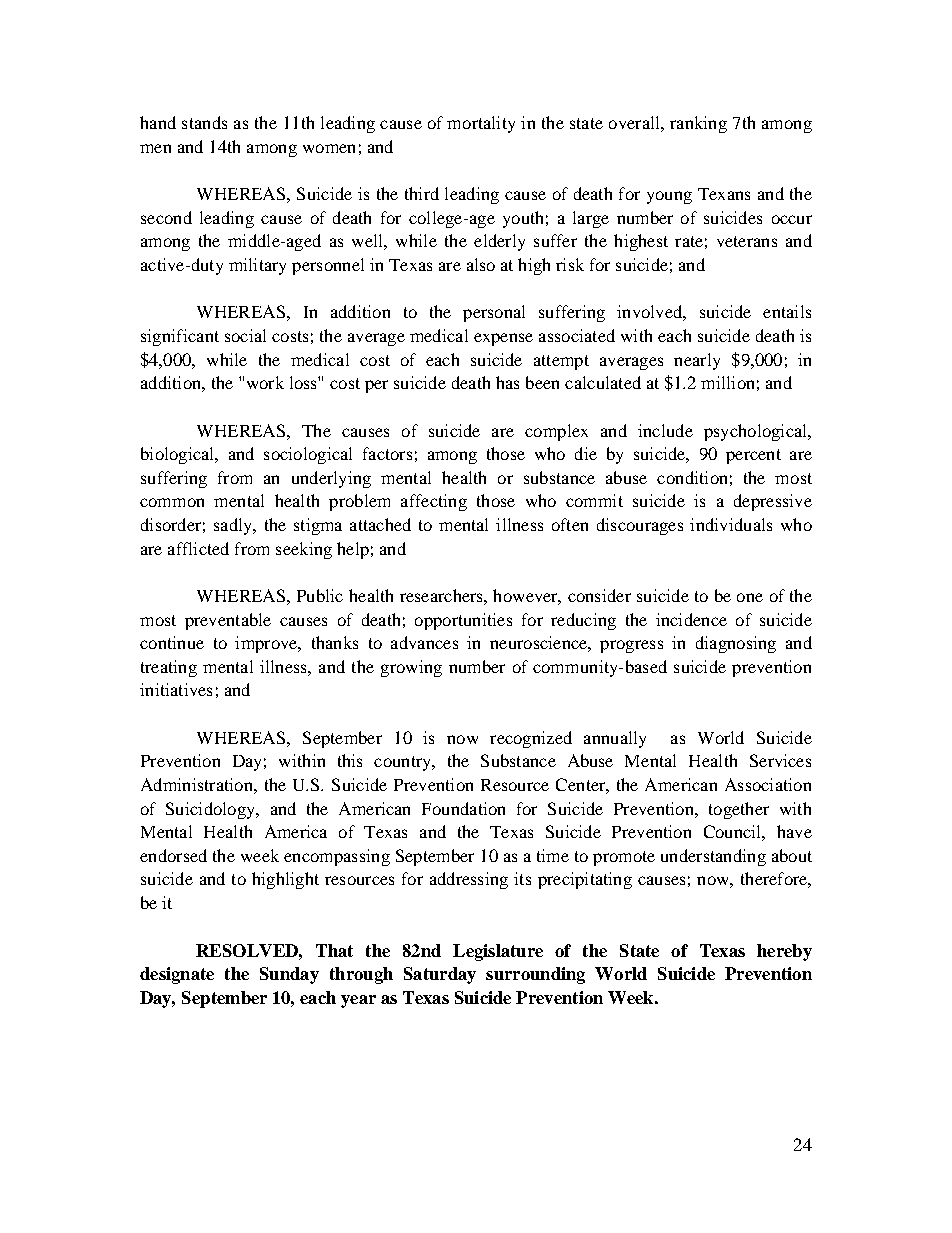 The image size is (952, 1233). Describe the element at coordinates (350, 760) in the screenshot. I see `this` at that location.
